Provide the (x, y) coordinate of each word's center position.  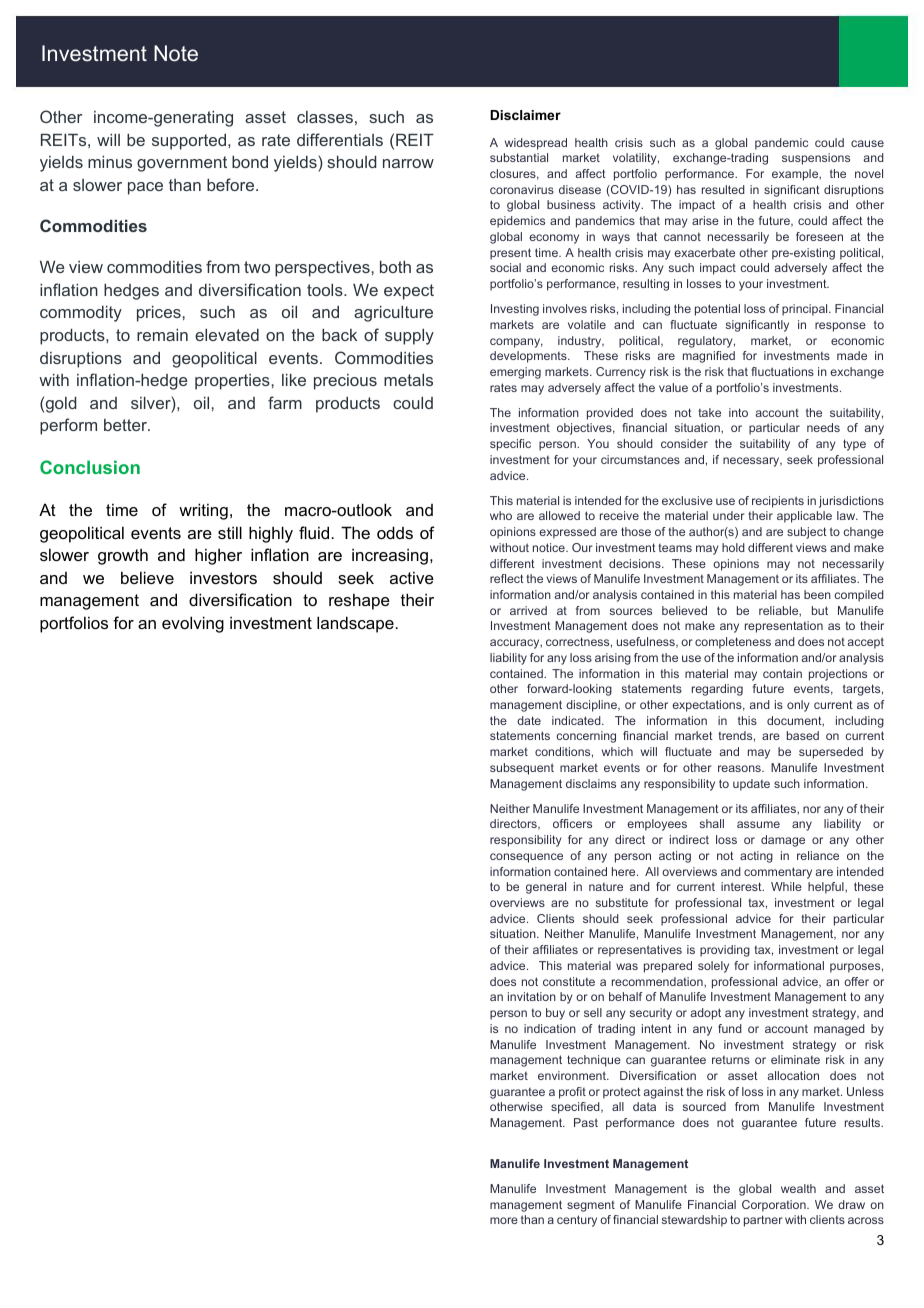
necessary (752, 462)
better (126, 425)
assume (758, 824)
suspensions (816, 159)
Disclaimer (525, 115)
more (504, 1220)
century (577, 1221)
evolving (193, 624)
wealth (798, 1188)
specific (510, 445)
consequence (526, 858)
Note (176, 53)
